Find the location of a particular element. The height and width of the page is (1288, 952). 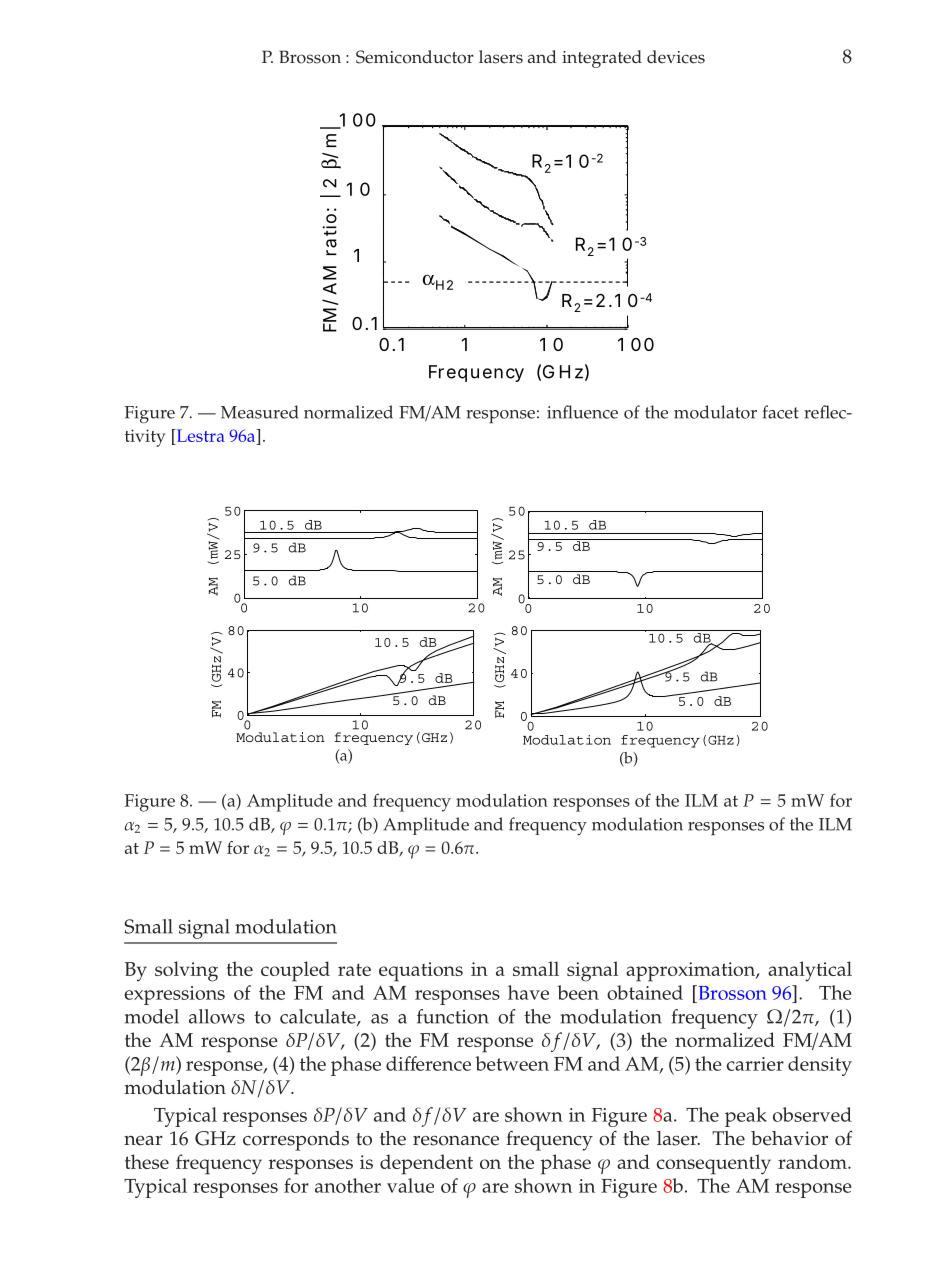

modulator is located at coordinates (715, 412).
